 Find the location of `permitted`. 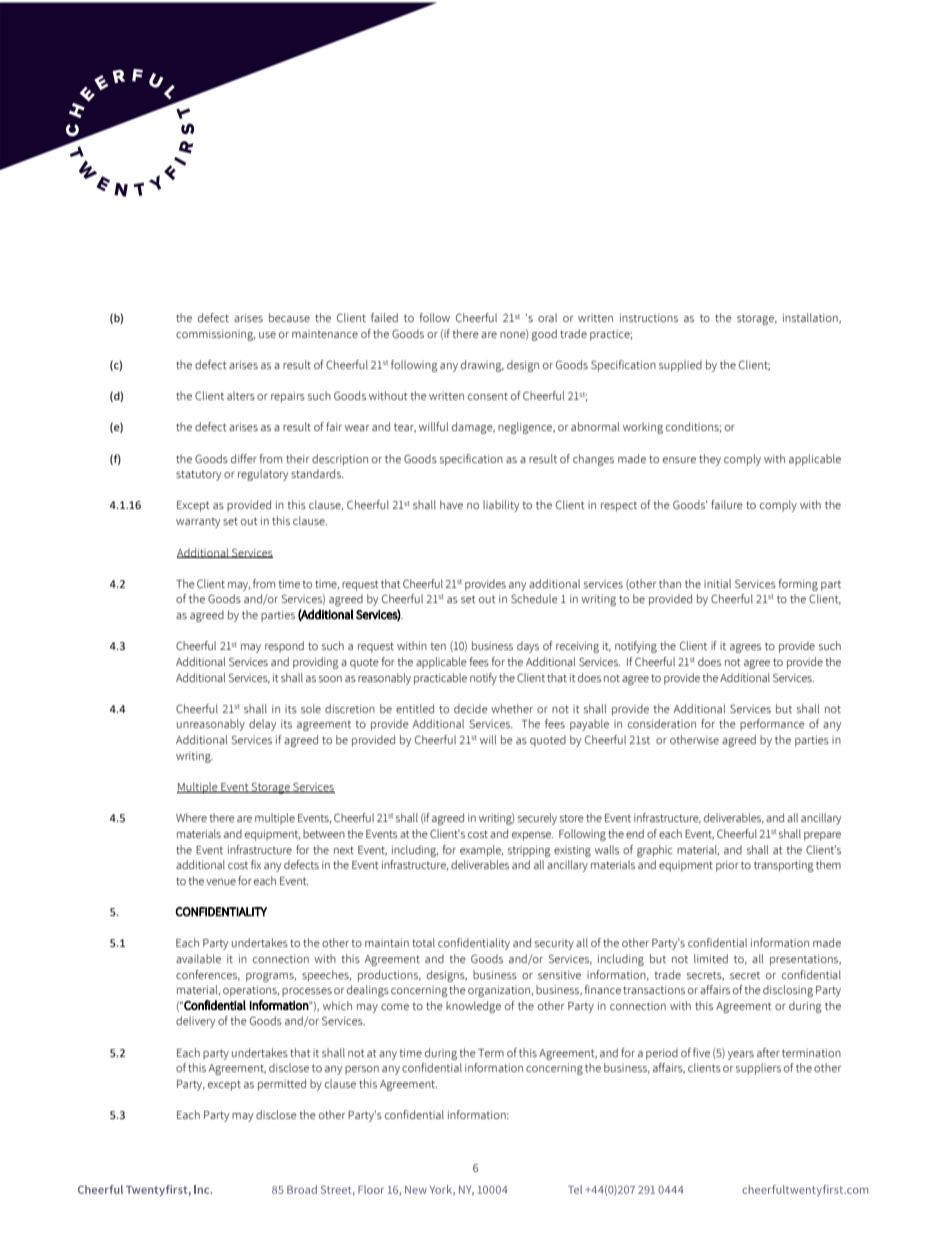

permitted is located at coordinates (282, 1085).
